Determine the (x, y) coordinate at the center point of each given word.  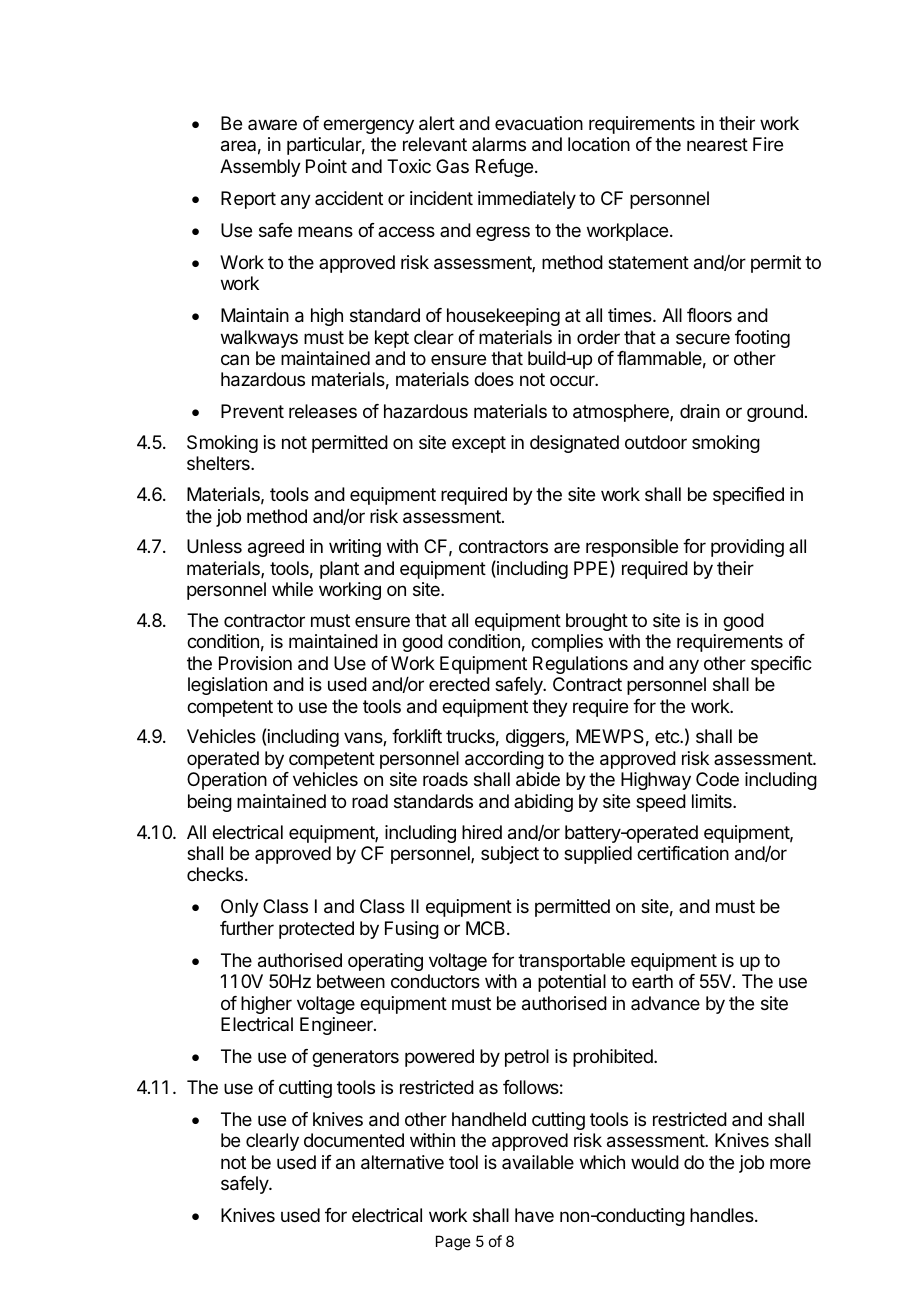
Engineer (337, 1026)
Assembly (260, 168)
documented (354, 1140)
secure (703, 338)
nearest (717, 145)
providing (747, 548)
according (504, 760)
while (292, 589)
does (494, 379)
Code (717, 779)
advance (665, 1003)
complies (567, 643)
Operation (227, 781)
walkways (259, 339)
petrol (527, 1058)
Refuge (504, 168)
